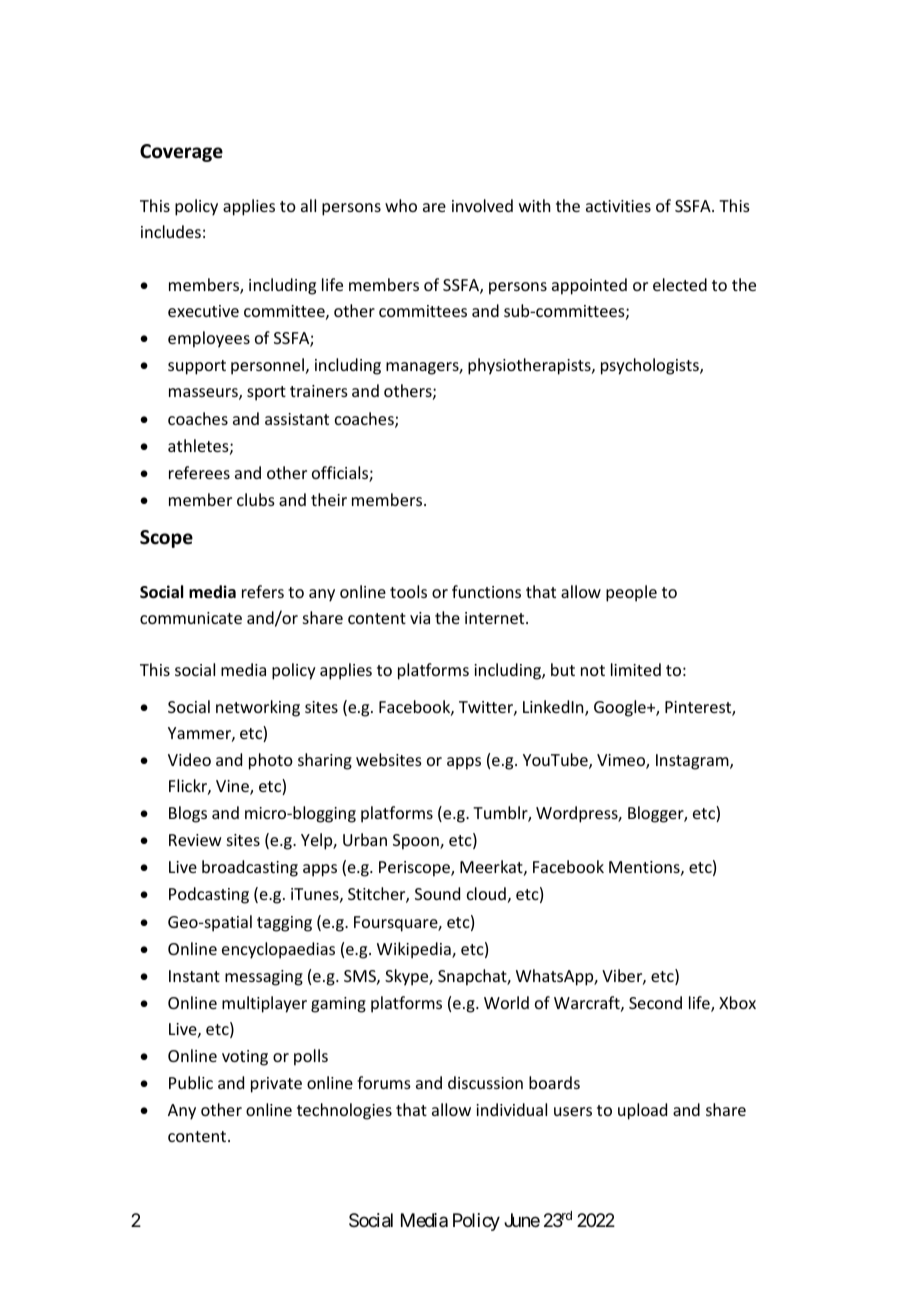 The height and width of the document is (1309, 924). Describe the element at coordinates (621, 708) in the document. I see `Google` at that location.
